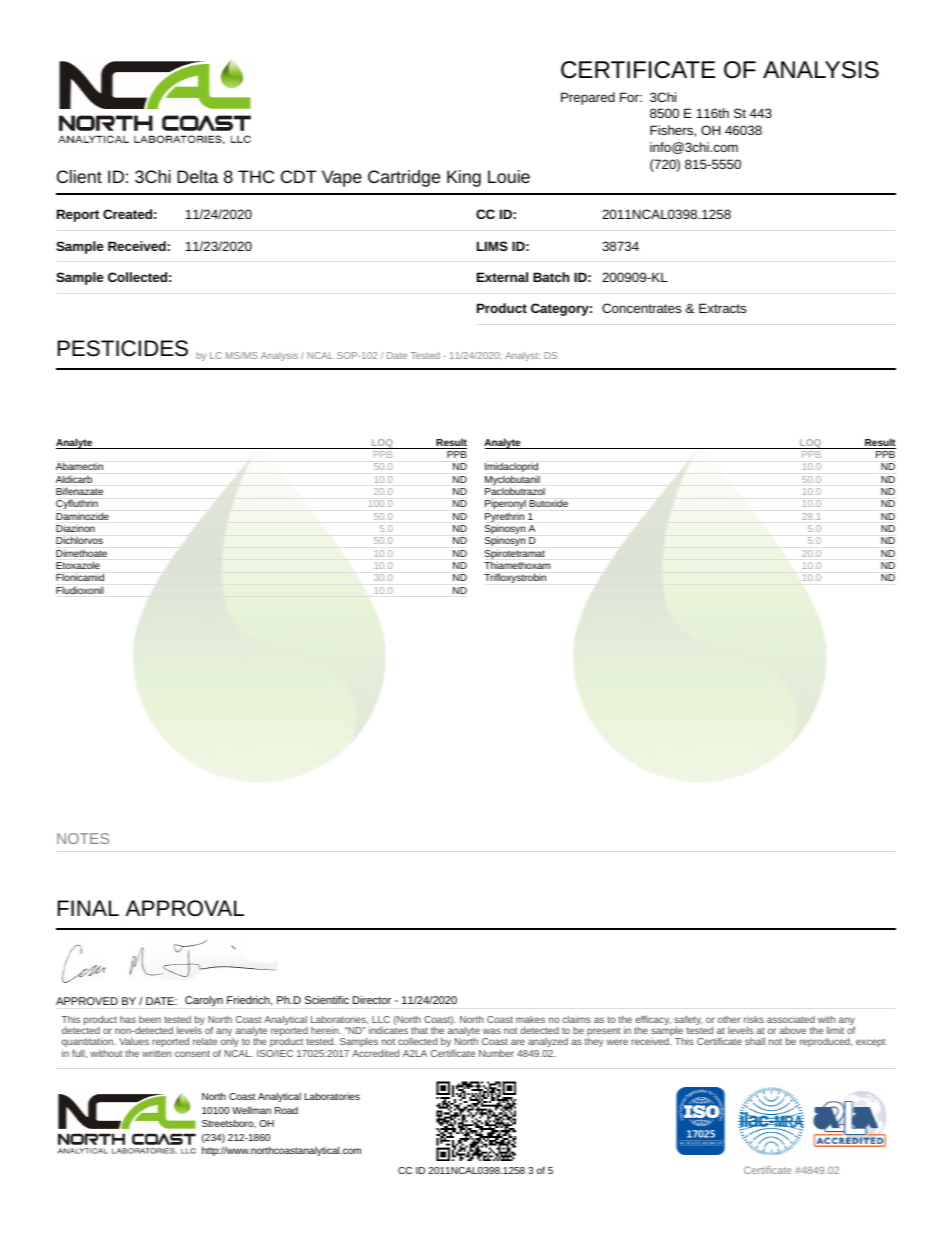 The width and height of the document is (952, 1233). Describe the element at coordinates (791, 1019) in the document. I see `associated` at that location.
